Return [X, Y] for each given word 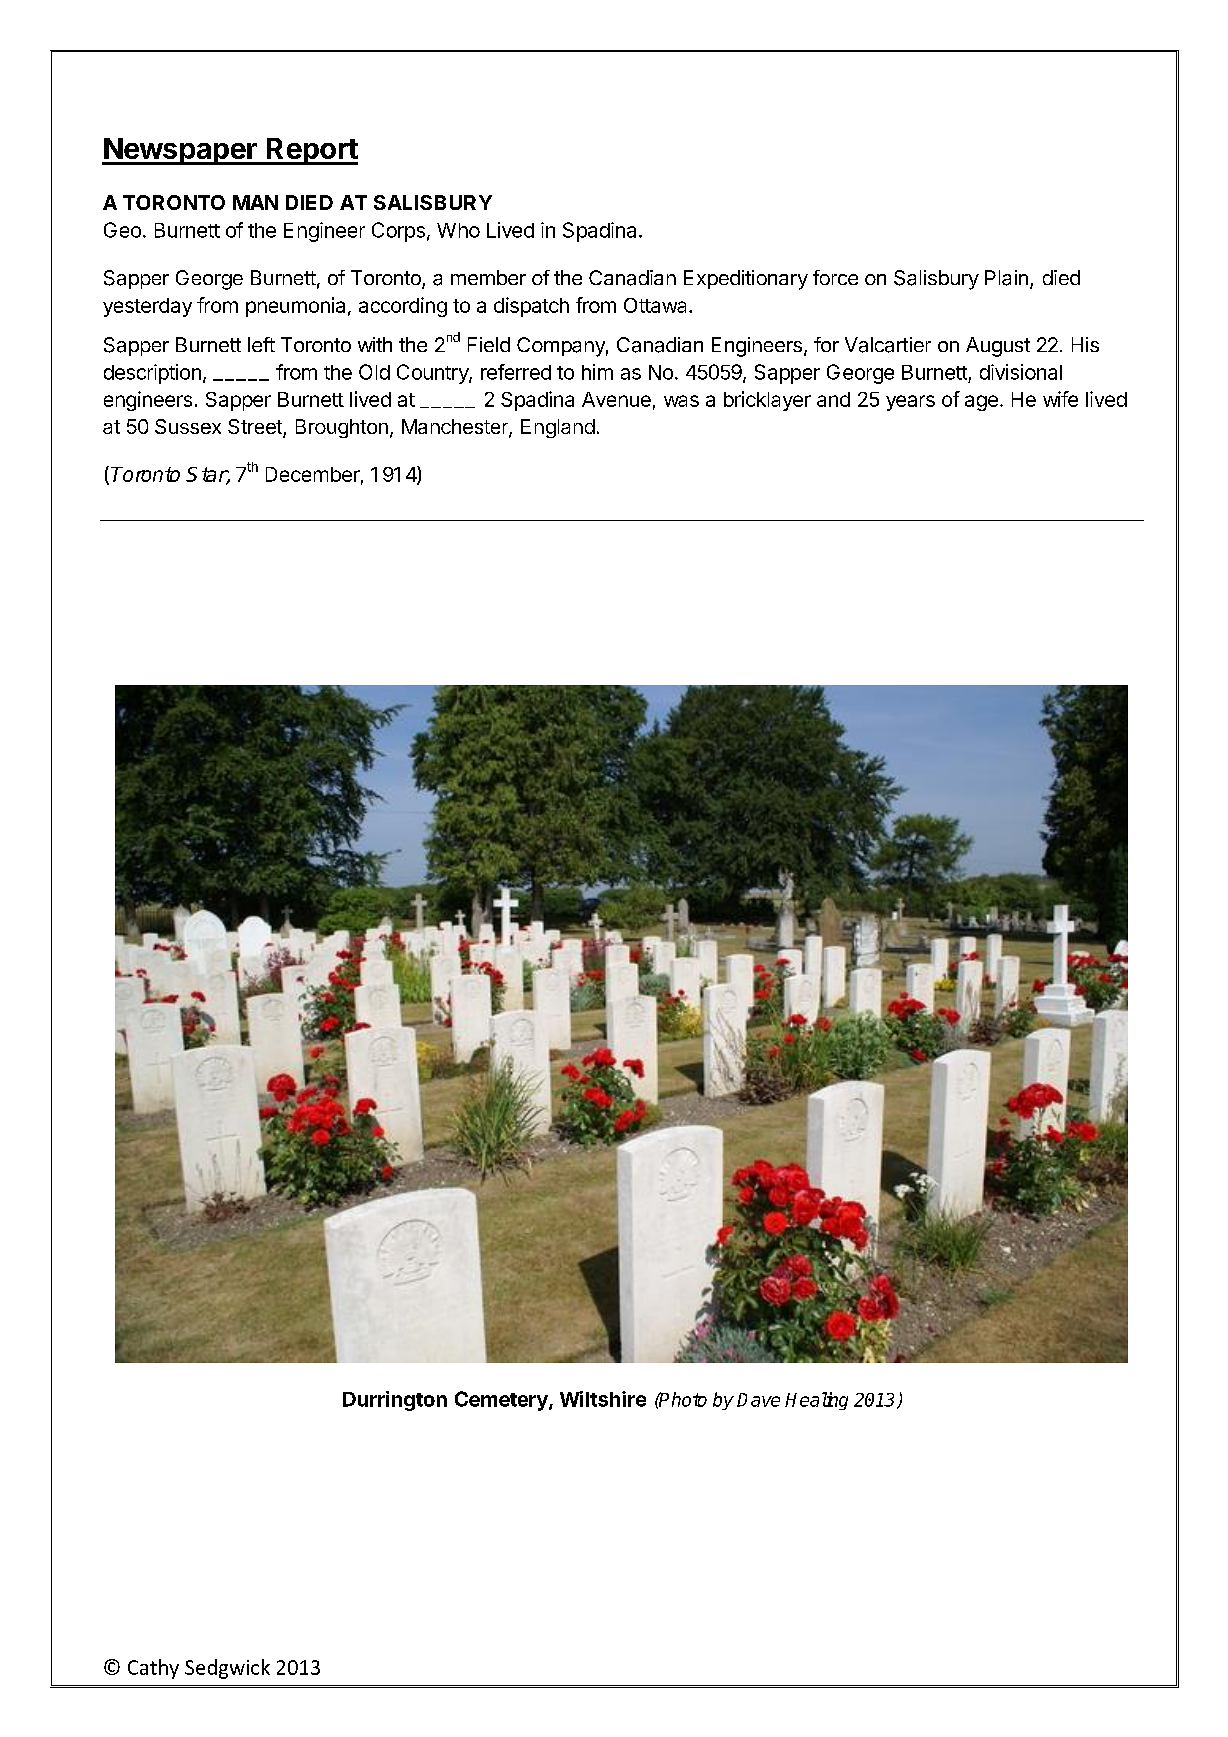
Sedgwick [227, 1669]
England [558, 428]
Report [311, 151]
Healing [816, 1401]
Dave [758, 1400]
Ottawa [657, 305]
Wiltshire [603, 1399]
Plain [1006, 278]
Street [256, 428]
